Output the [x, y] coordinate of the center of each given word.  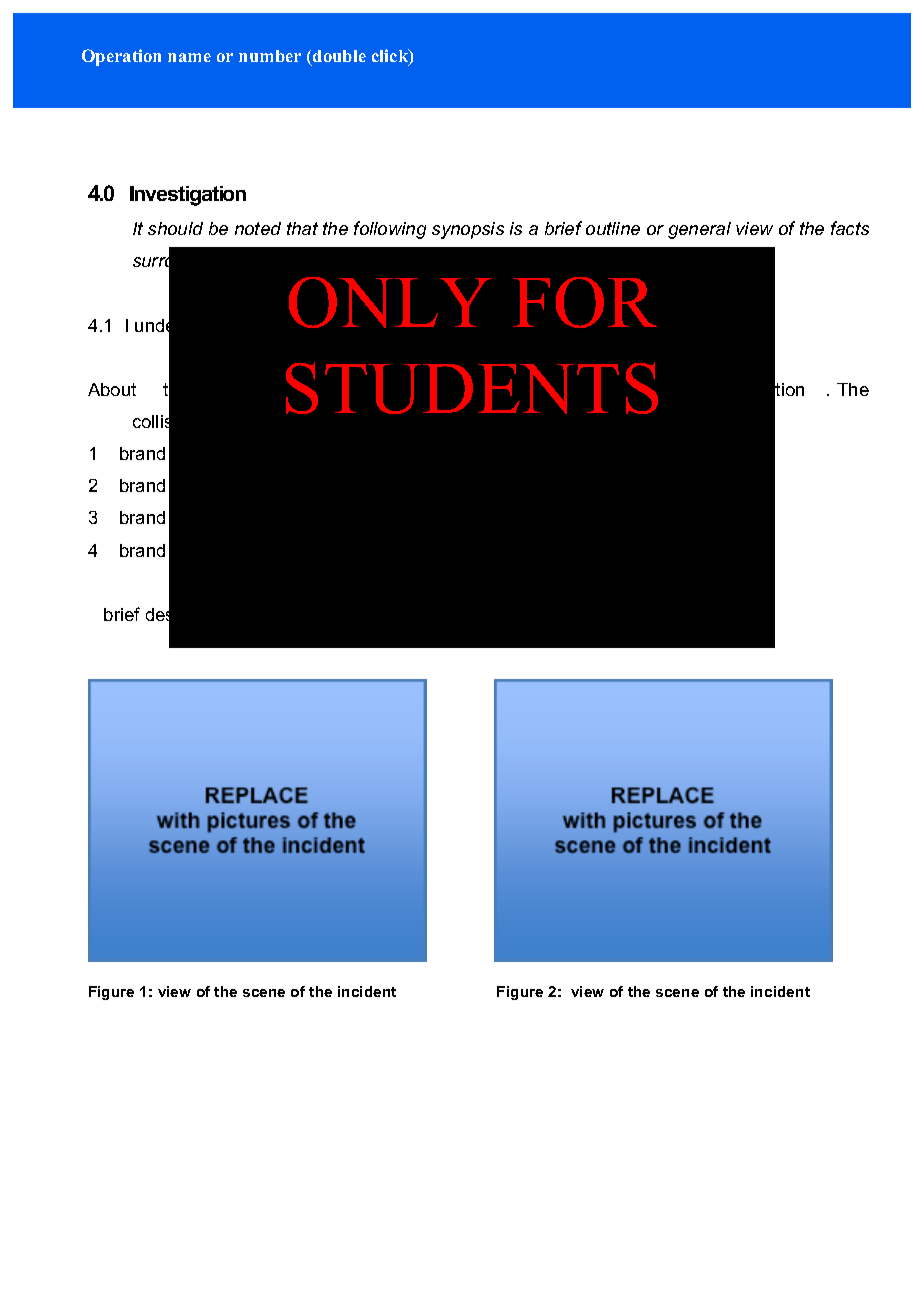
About [112, 389]
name [189, 57]
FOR [585, 302]
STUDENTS [472, 388]
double [339, 56]
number [270, 56]
